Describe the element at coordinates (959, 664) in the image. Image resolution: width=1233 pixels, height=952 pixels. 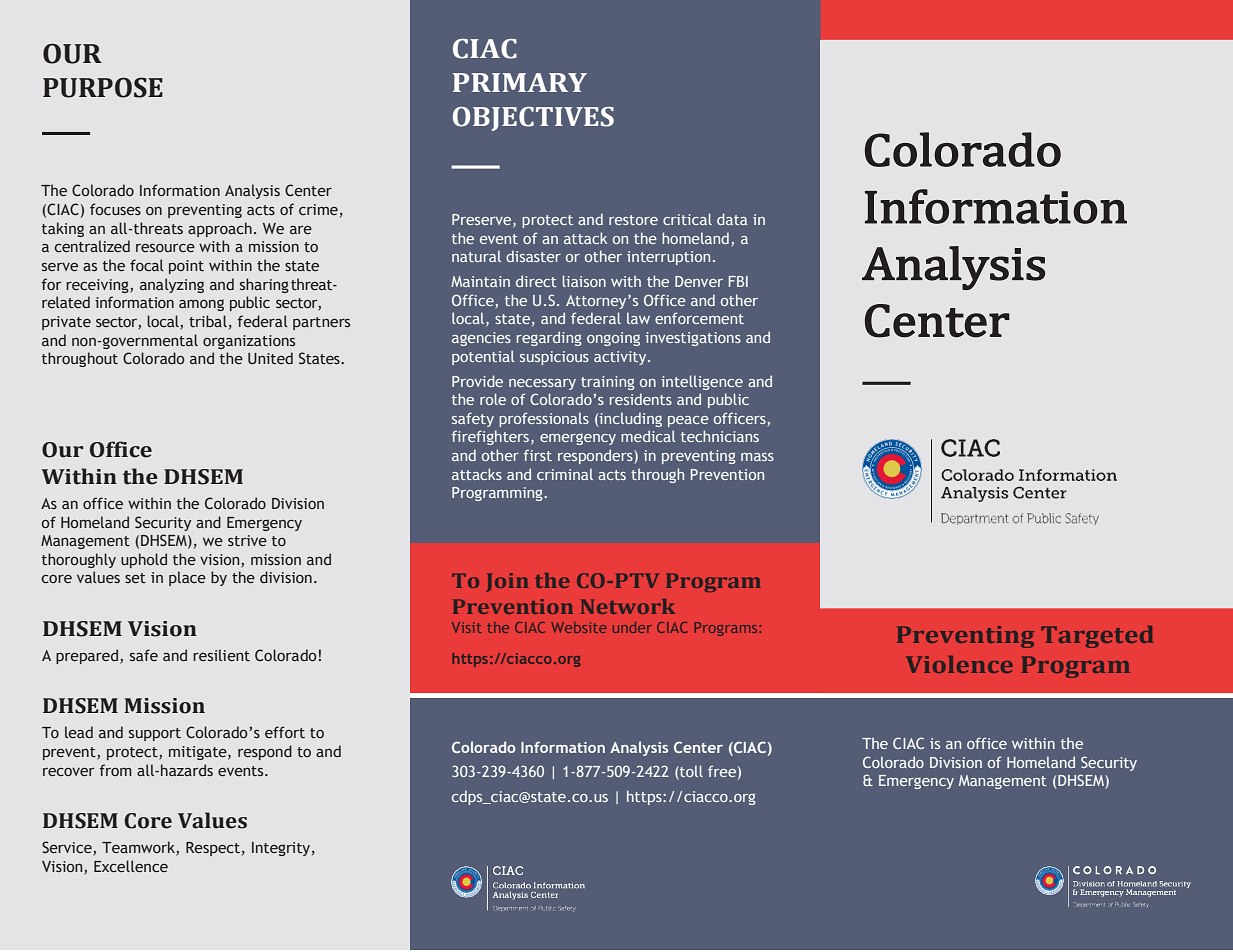
I see `Violence` at that location.
